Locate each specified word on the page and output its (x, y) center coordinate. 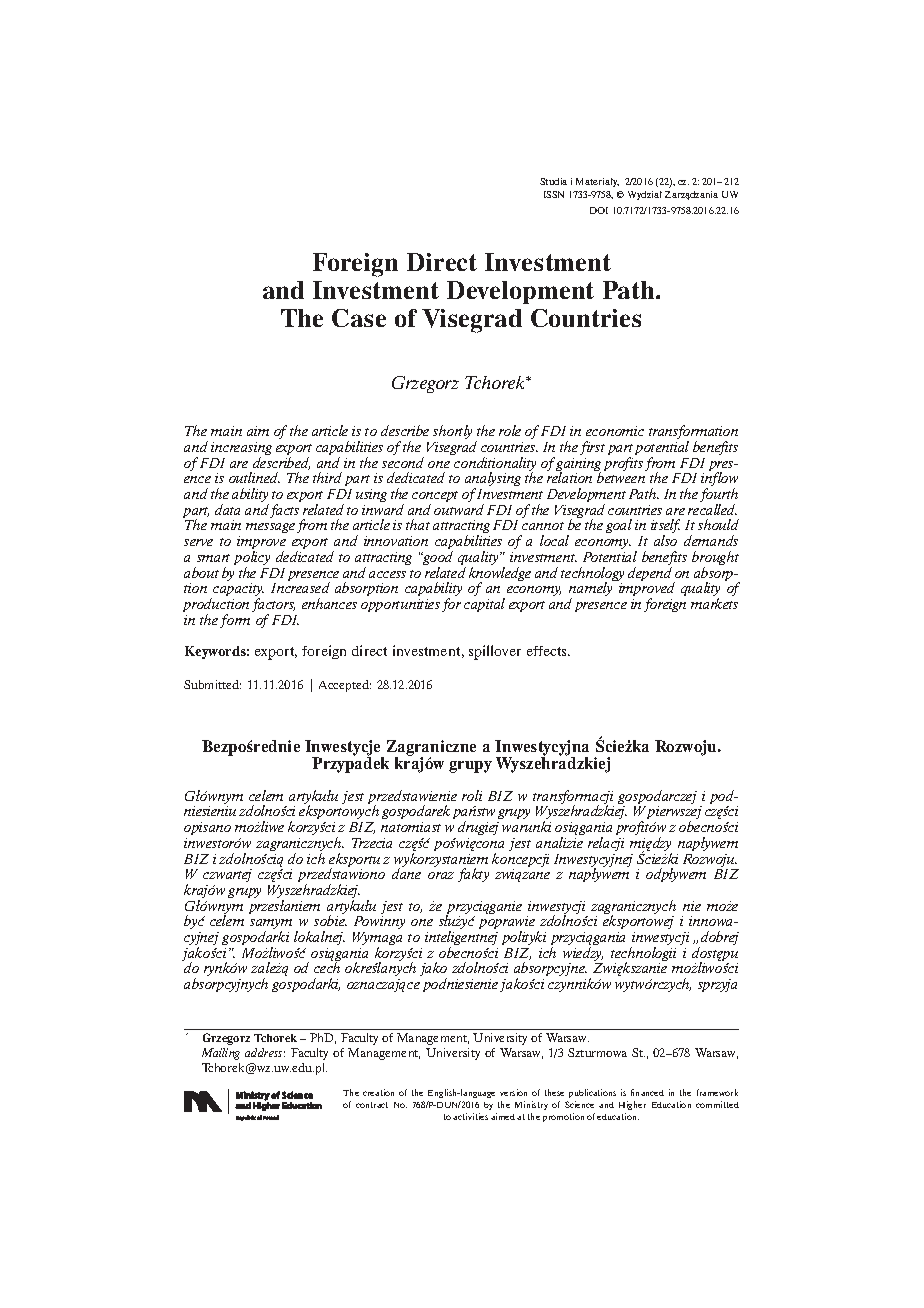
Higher (632, 1105)
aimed (503, 1116)
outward (459, 509)
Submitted (212, 684)
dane (406, 873)
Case (359, 318)
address (265, 1052)
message (270, 528)
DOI (599, 210)
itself (665, 528)
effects (548, 651)
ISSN (554, 194)
